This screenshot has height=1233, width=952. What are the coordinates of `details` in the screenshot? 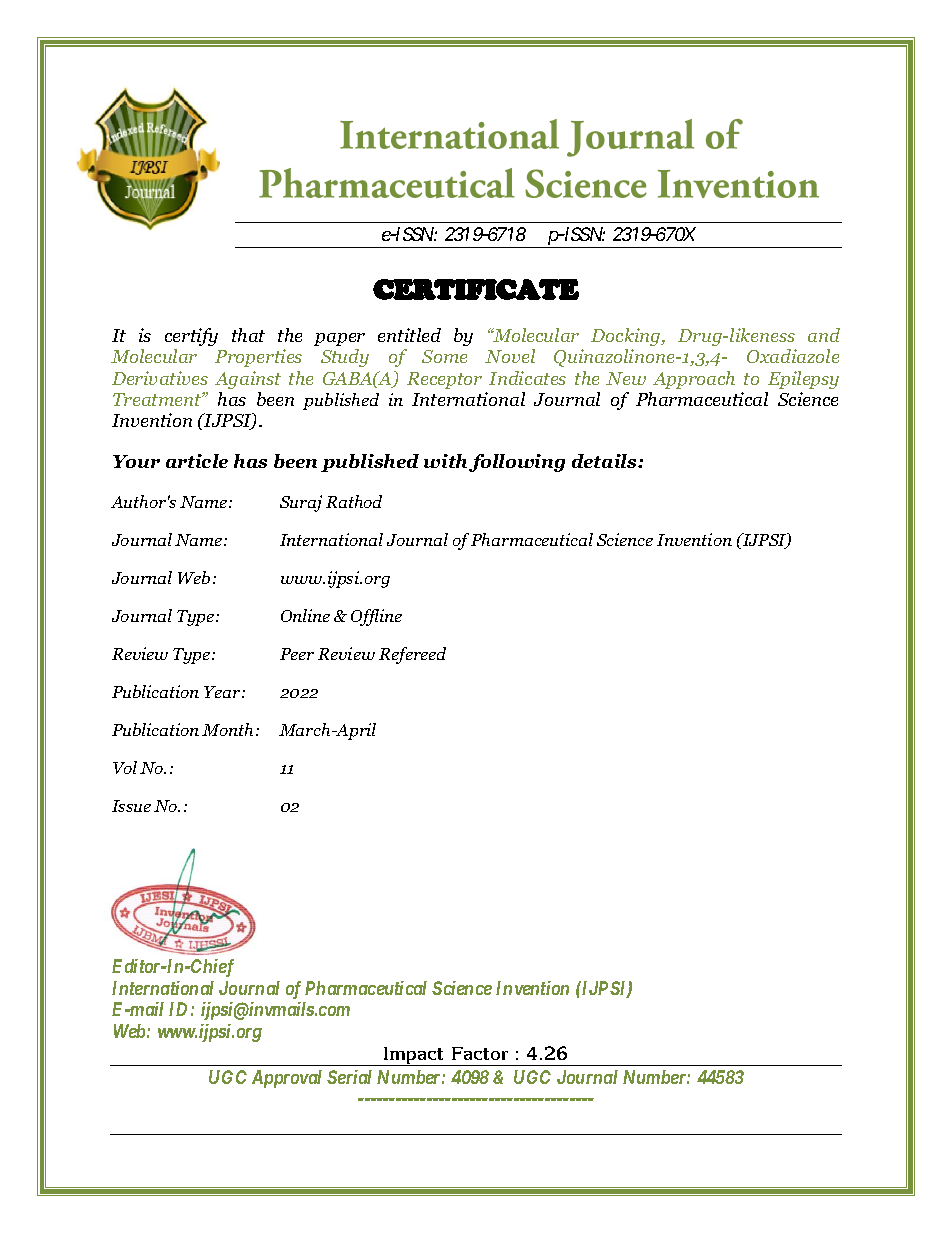 It's located at (605, 461).
